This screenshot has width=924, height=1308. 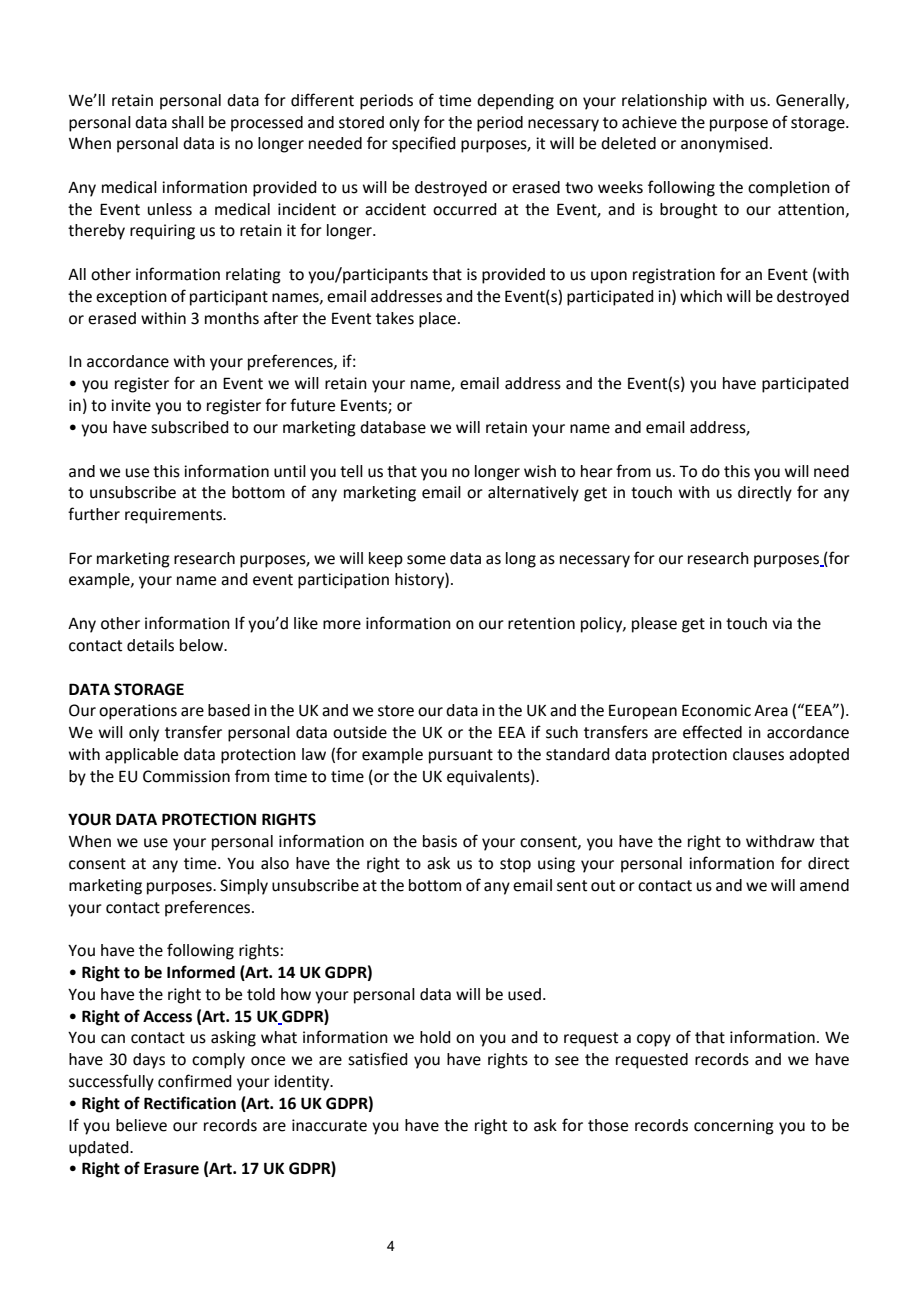 I want to click on Simply, so click(x=244, y=887).
